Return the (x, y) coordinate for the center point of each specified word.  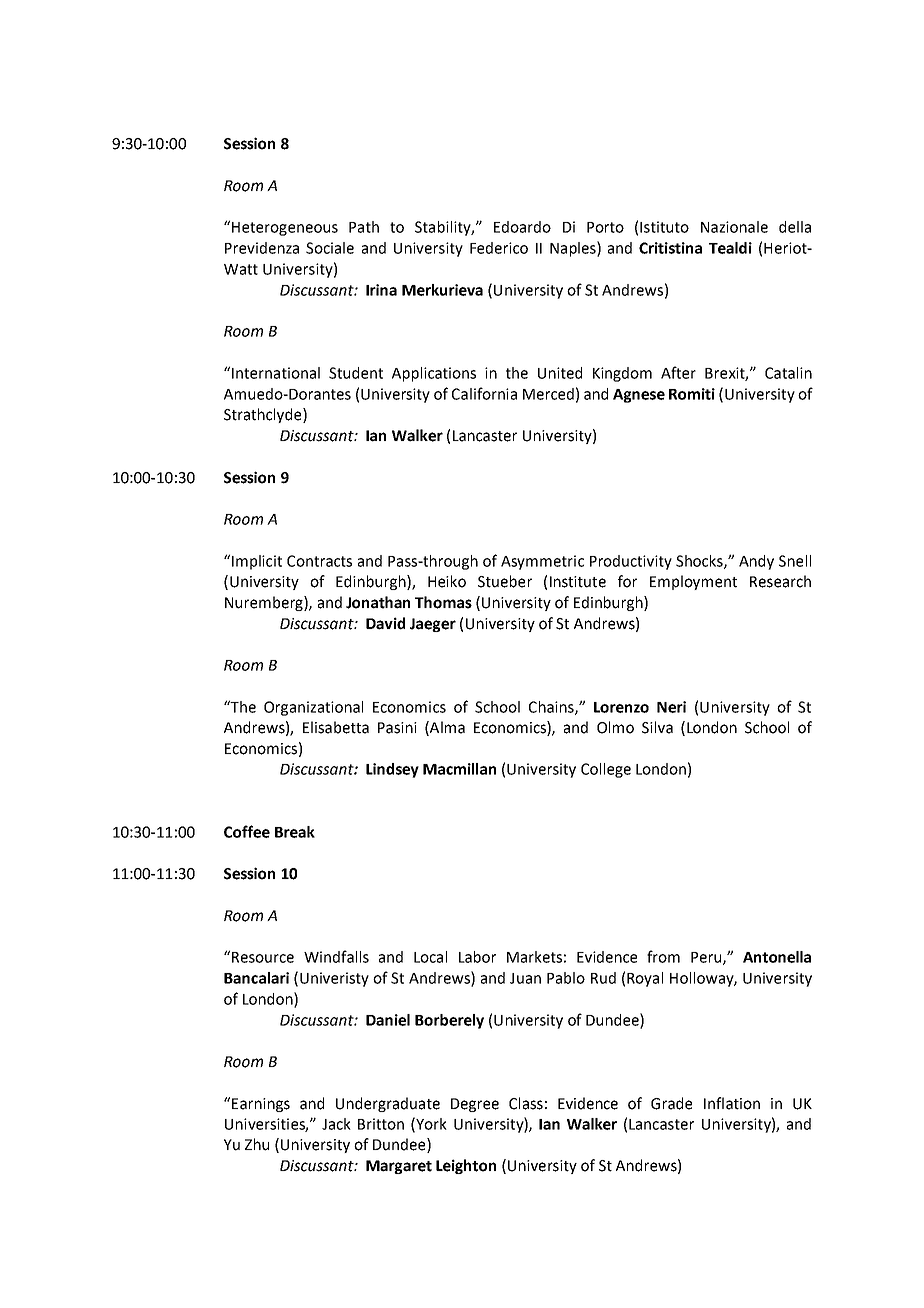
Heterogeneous (285, 229)
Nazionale (734, 227)
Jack (336, 1124)
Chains (552, 708)
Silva (657, 727)
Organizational (313, 708)
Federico (499, 248)
